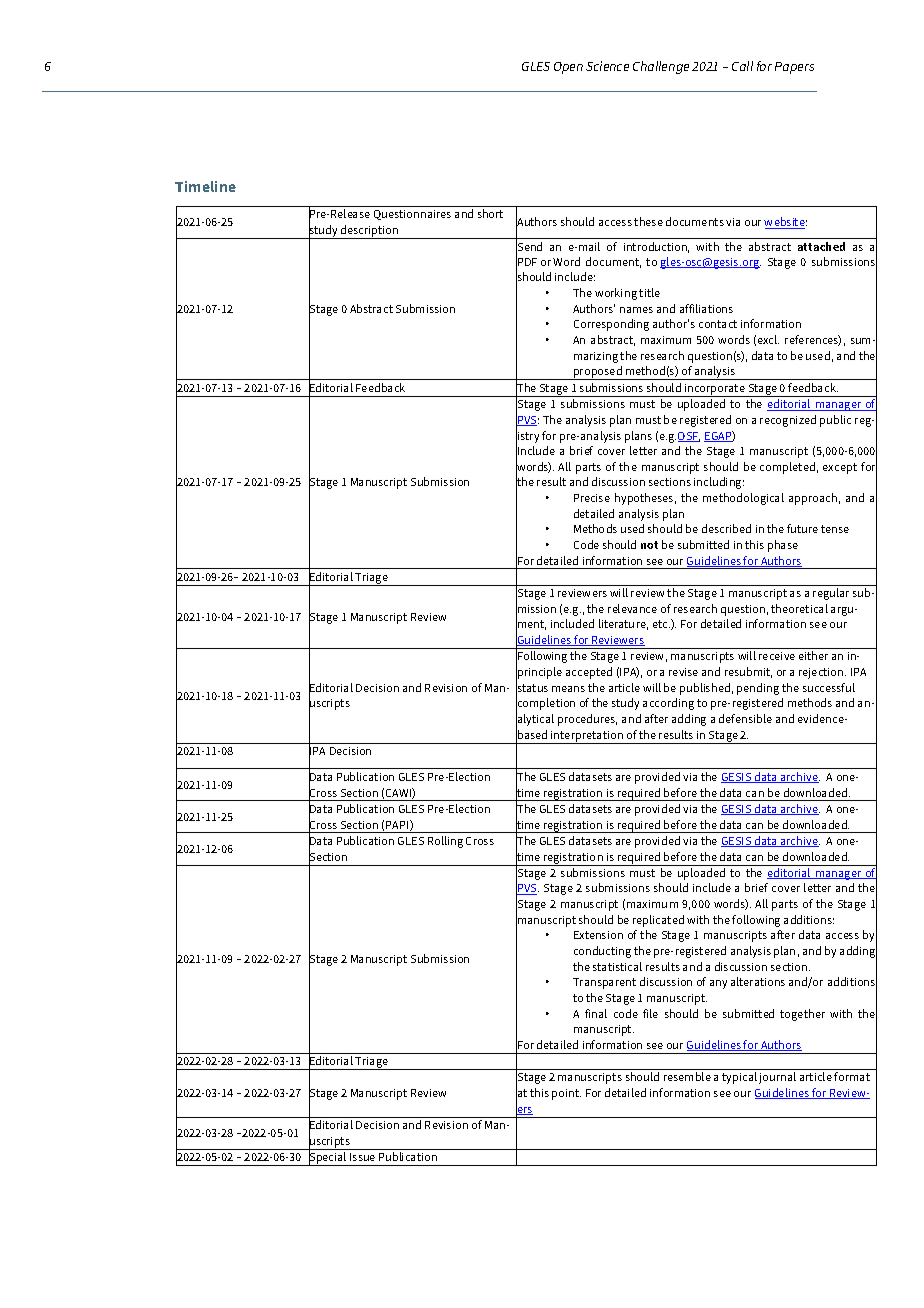 Image resolution: width=924 pixels, height=1308 pixels. I want to click on alterations, so click(758, 981).
